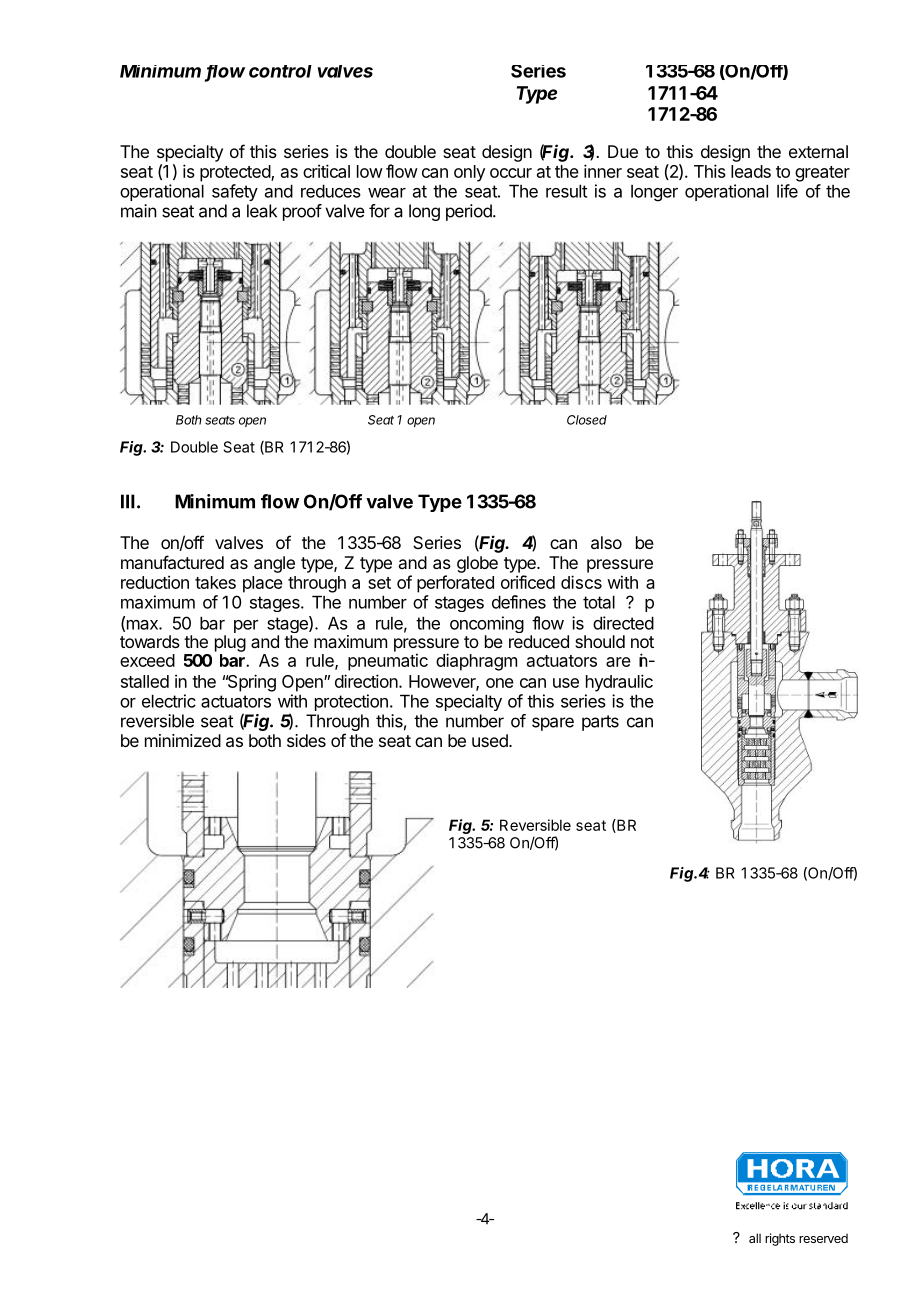 This image has width=924, height=1307. I want to click on control, so click(280, 71).
